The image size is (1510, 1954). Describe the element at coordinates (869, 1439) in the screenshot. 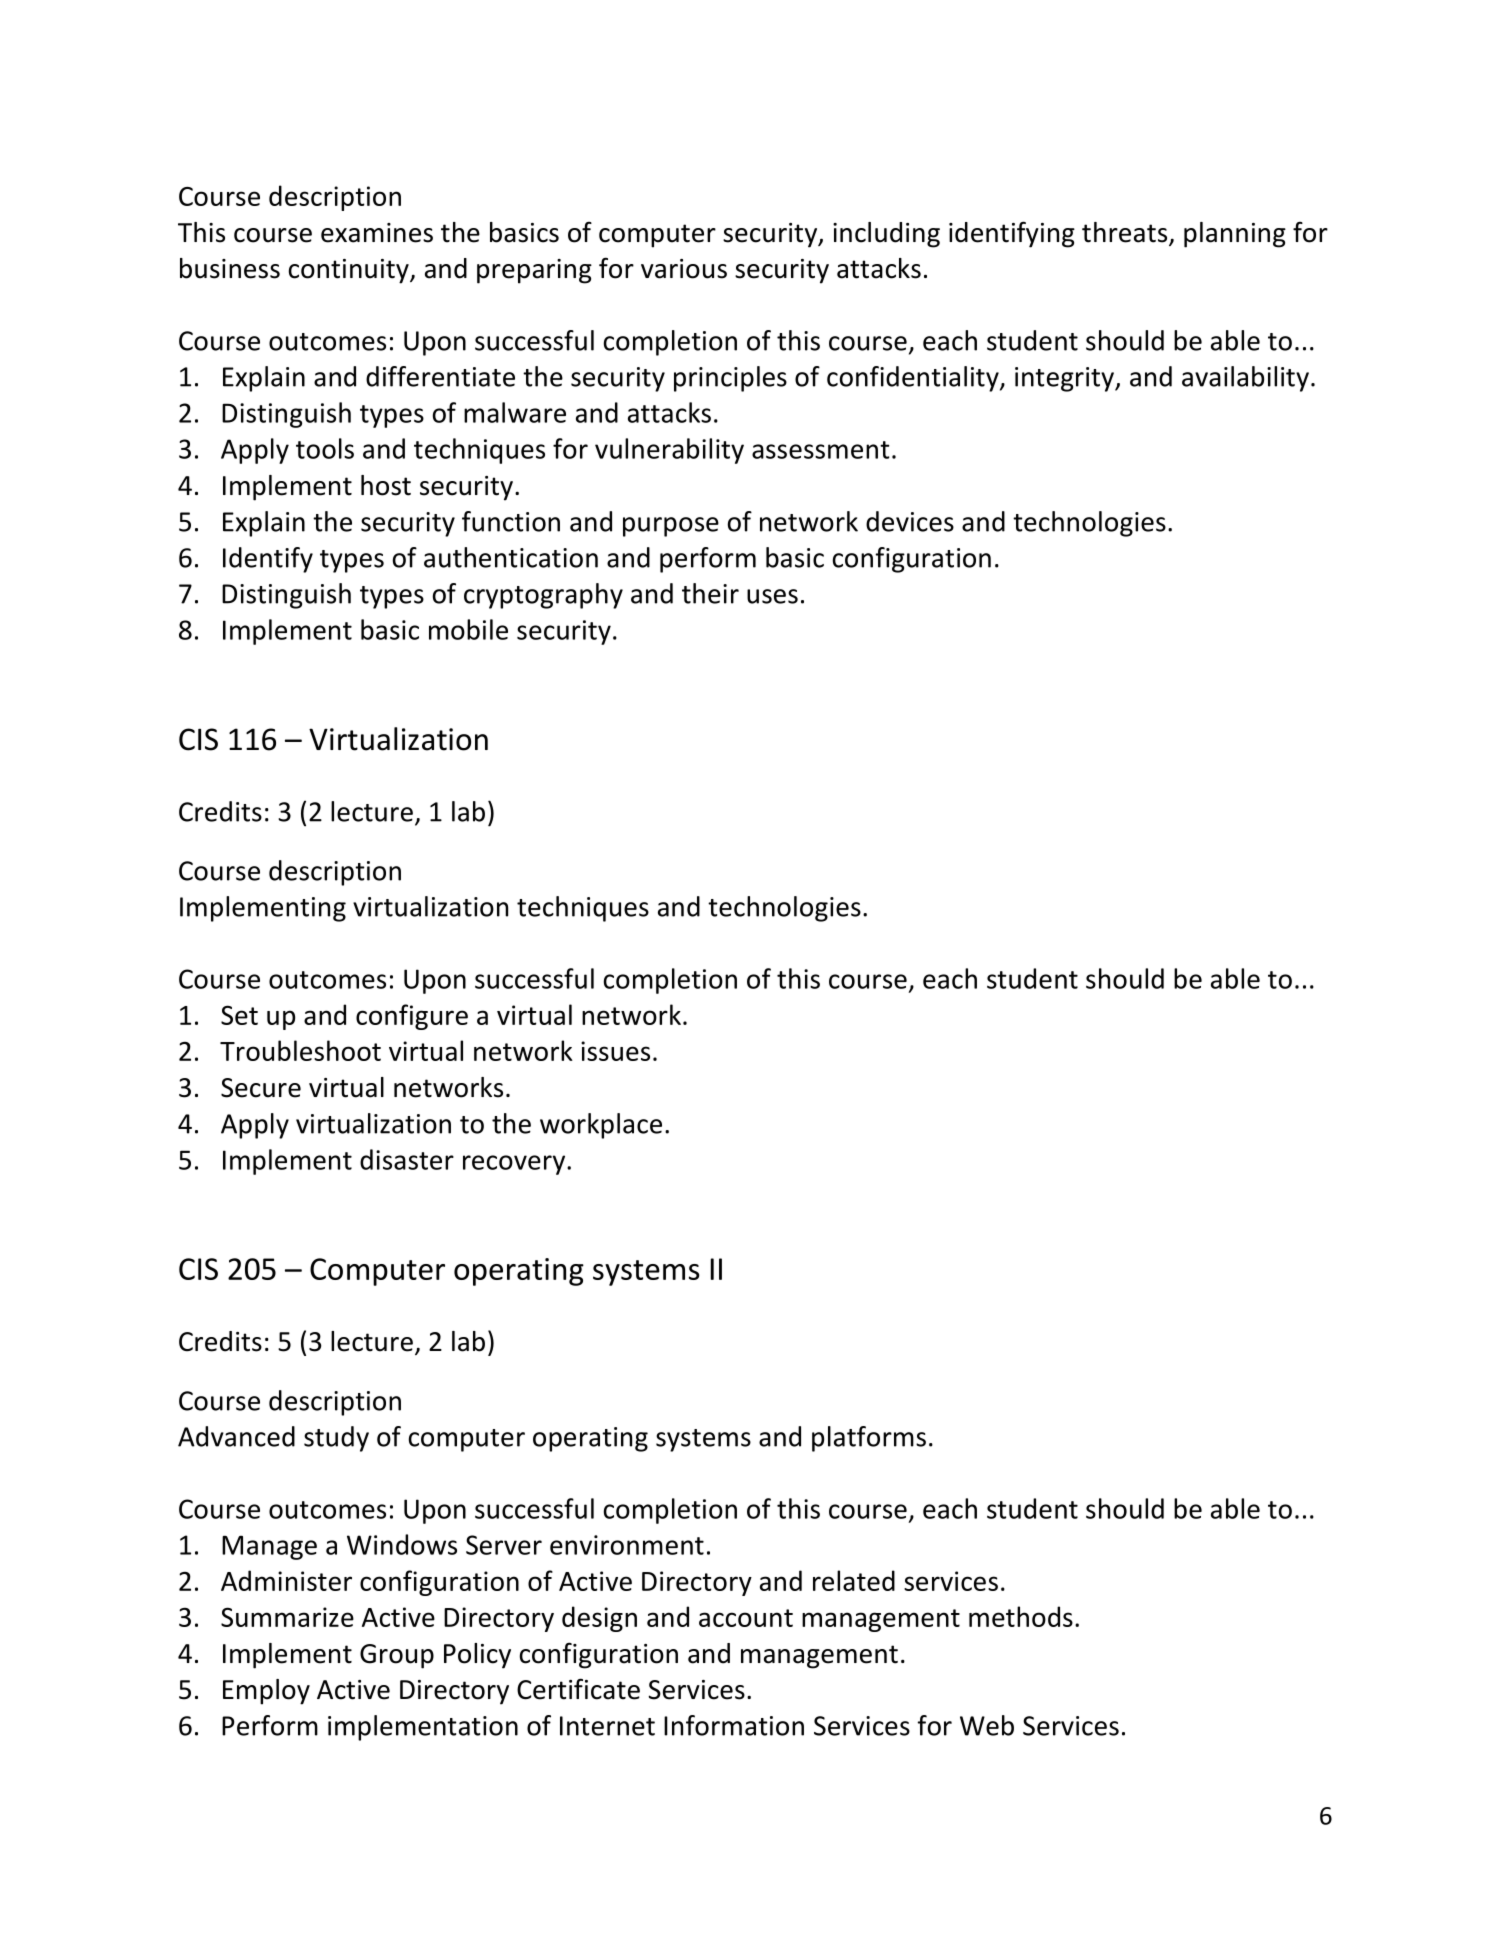

I see `platforms` at that location.
